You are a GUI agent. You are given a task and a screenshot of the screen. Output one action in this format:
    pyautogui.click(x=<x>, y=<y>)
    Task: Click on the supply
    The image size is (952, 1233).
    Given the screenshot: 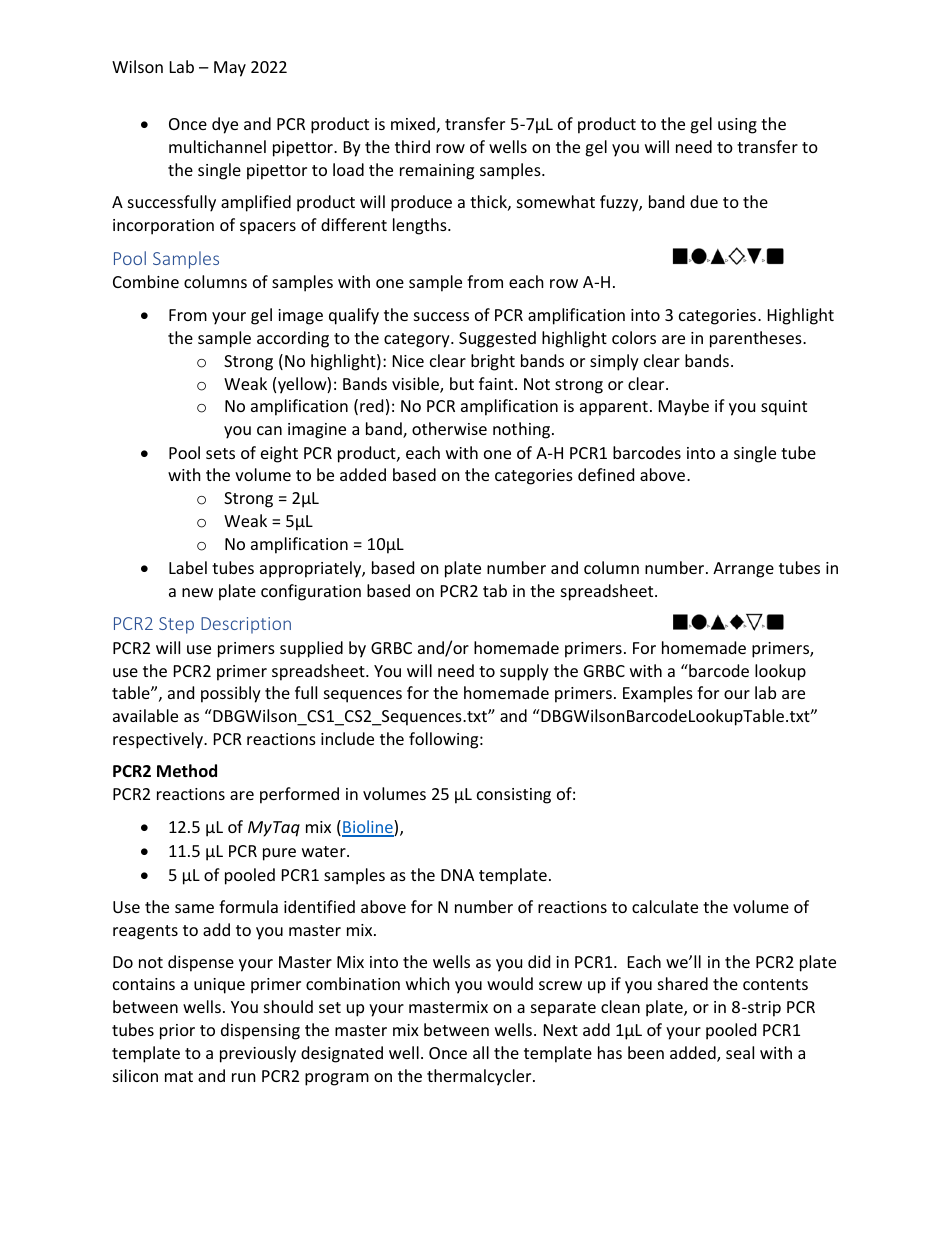 What is the action you would take?
    pyautogui.click(x=524, y=672)
